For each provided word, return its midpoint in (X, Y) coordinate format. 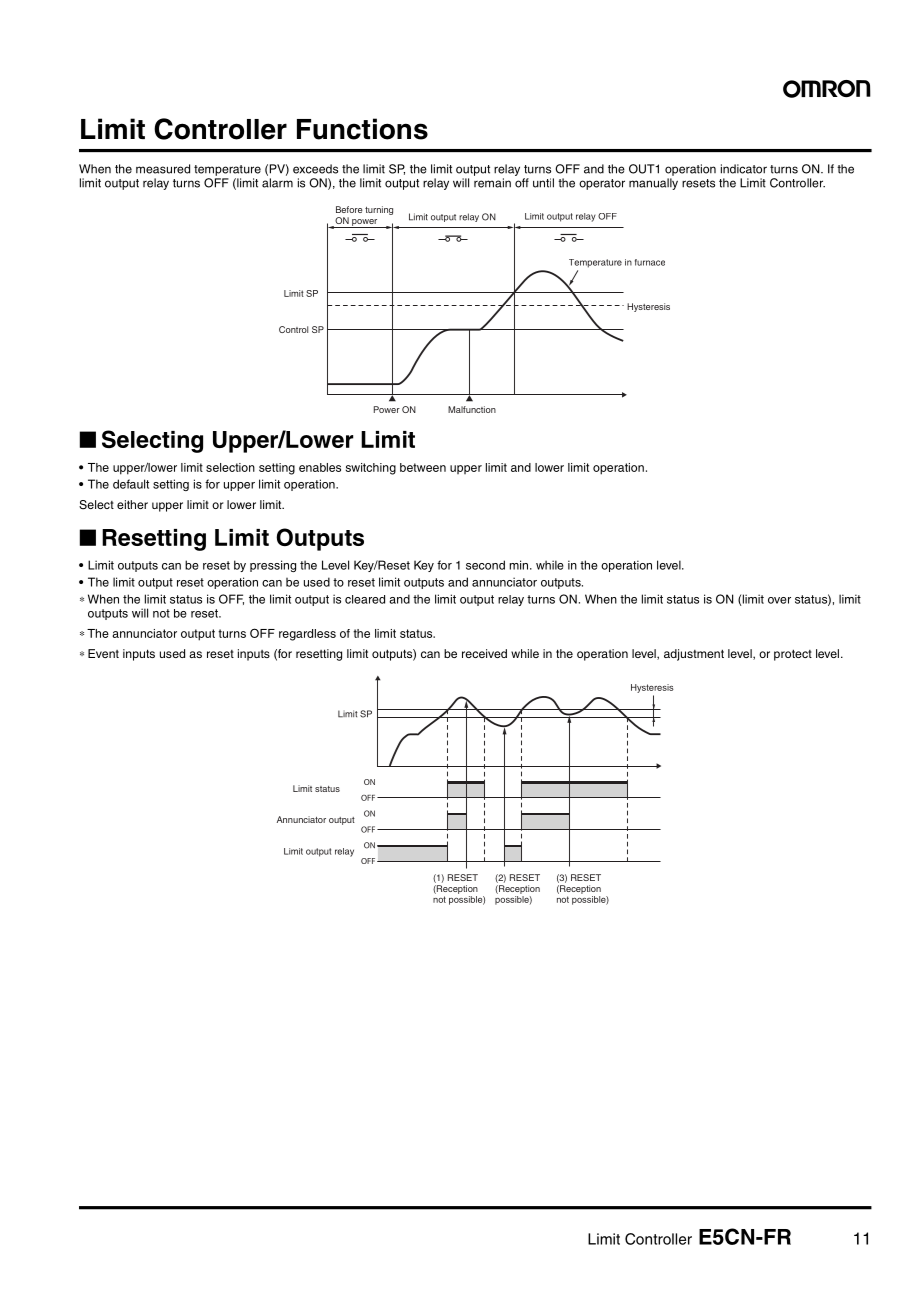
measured (163, 169)
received (484, 653)
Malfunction (472, 409)
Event (103, 653)
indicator (744, 169)
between (423, 467)
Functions (362, 129)
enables (320, 467)
